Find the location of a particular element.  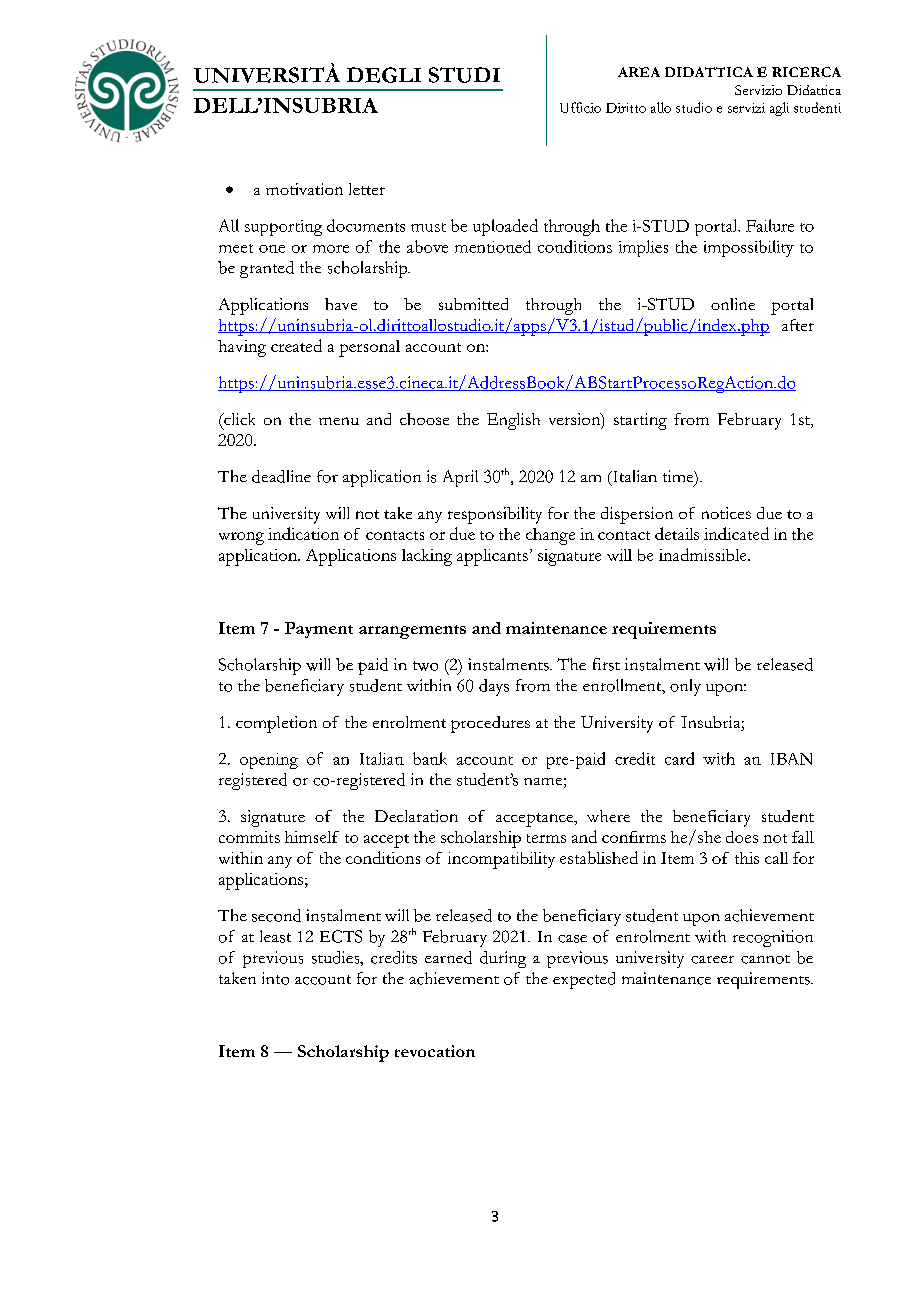

Failure is located at coordinates (770, 225).
